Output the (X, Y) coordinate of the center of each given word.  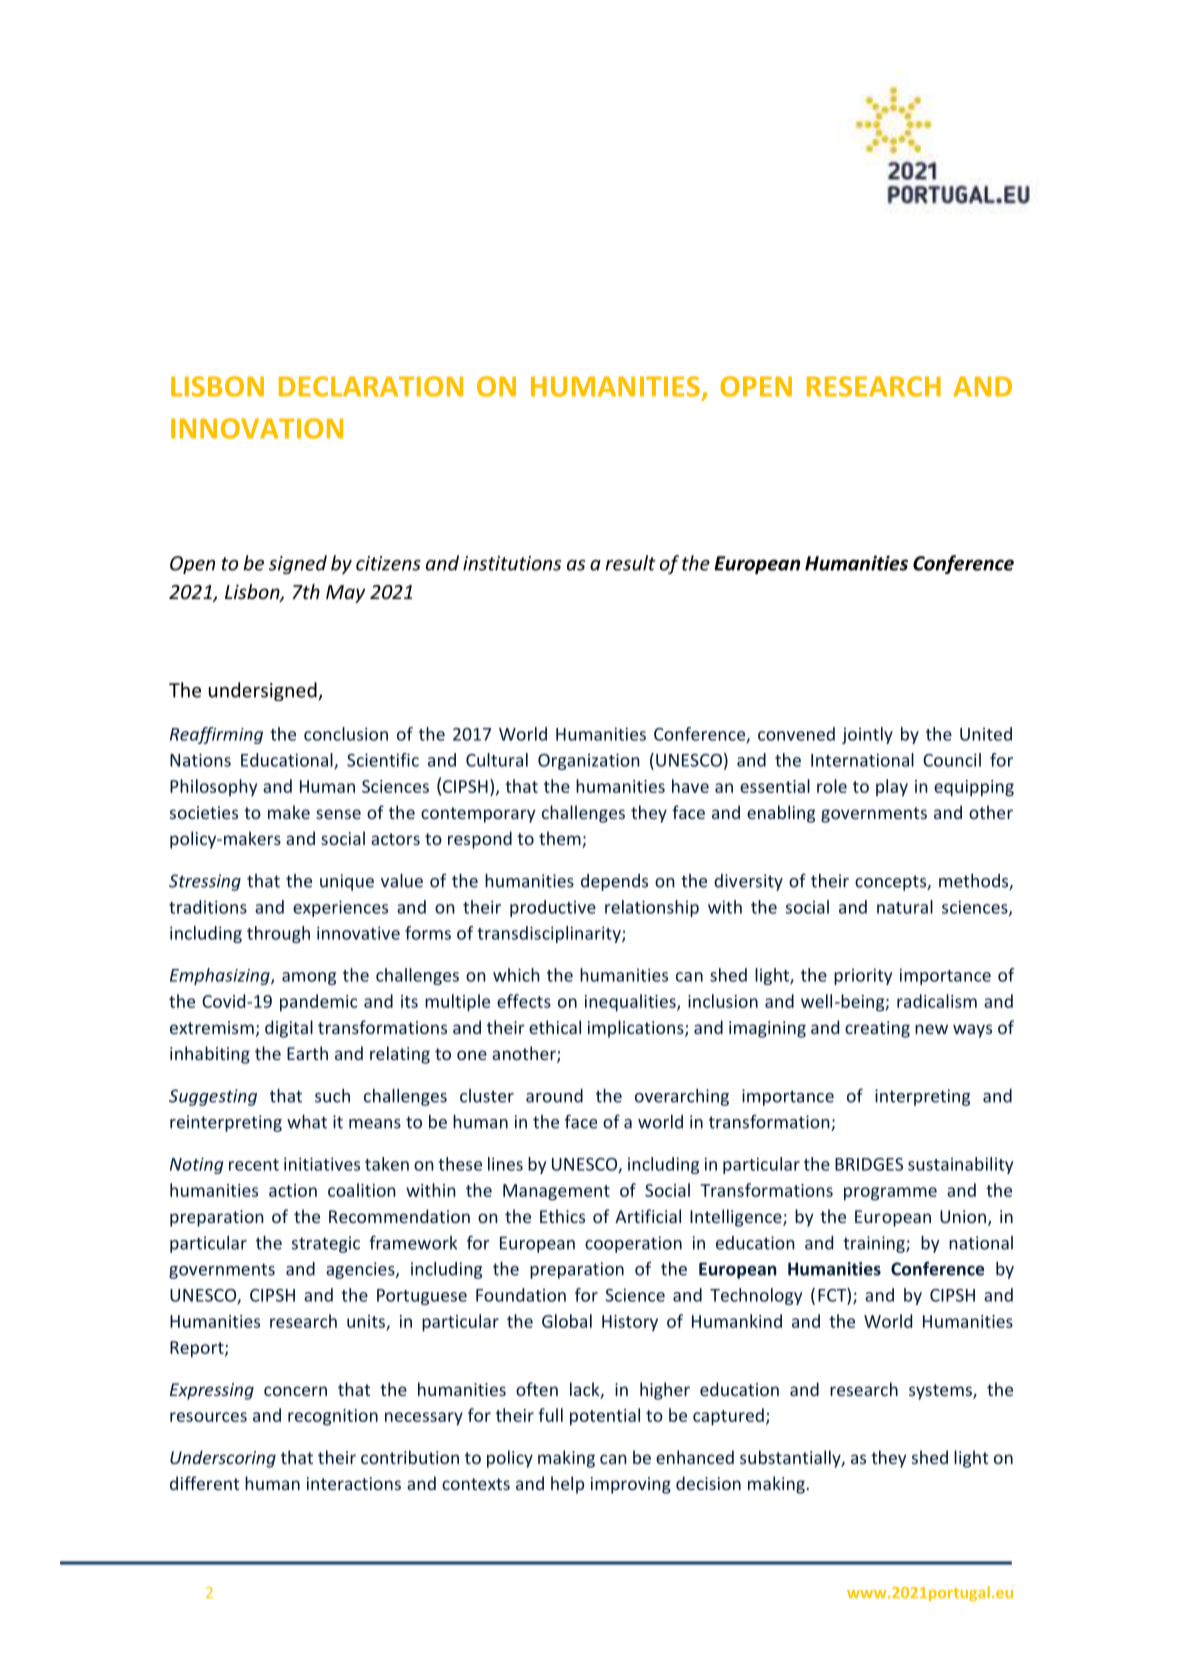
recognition (333, 1417)
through (278, 934)
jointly (867, 735)
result (630, 563)
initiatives (322, 1164)
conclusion (346, 734)
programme (890, 1194)
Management (556, 1192)
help (567, 1485)
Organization (589, 761)
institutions (512, 563)
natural (905, 907)
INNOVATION (257, 428)
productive (553, 908)
